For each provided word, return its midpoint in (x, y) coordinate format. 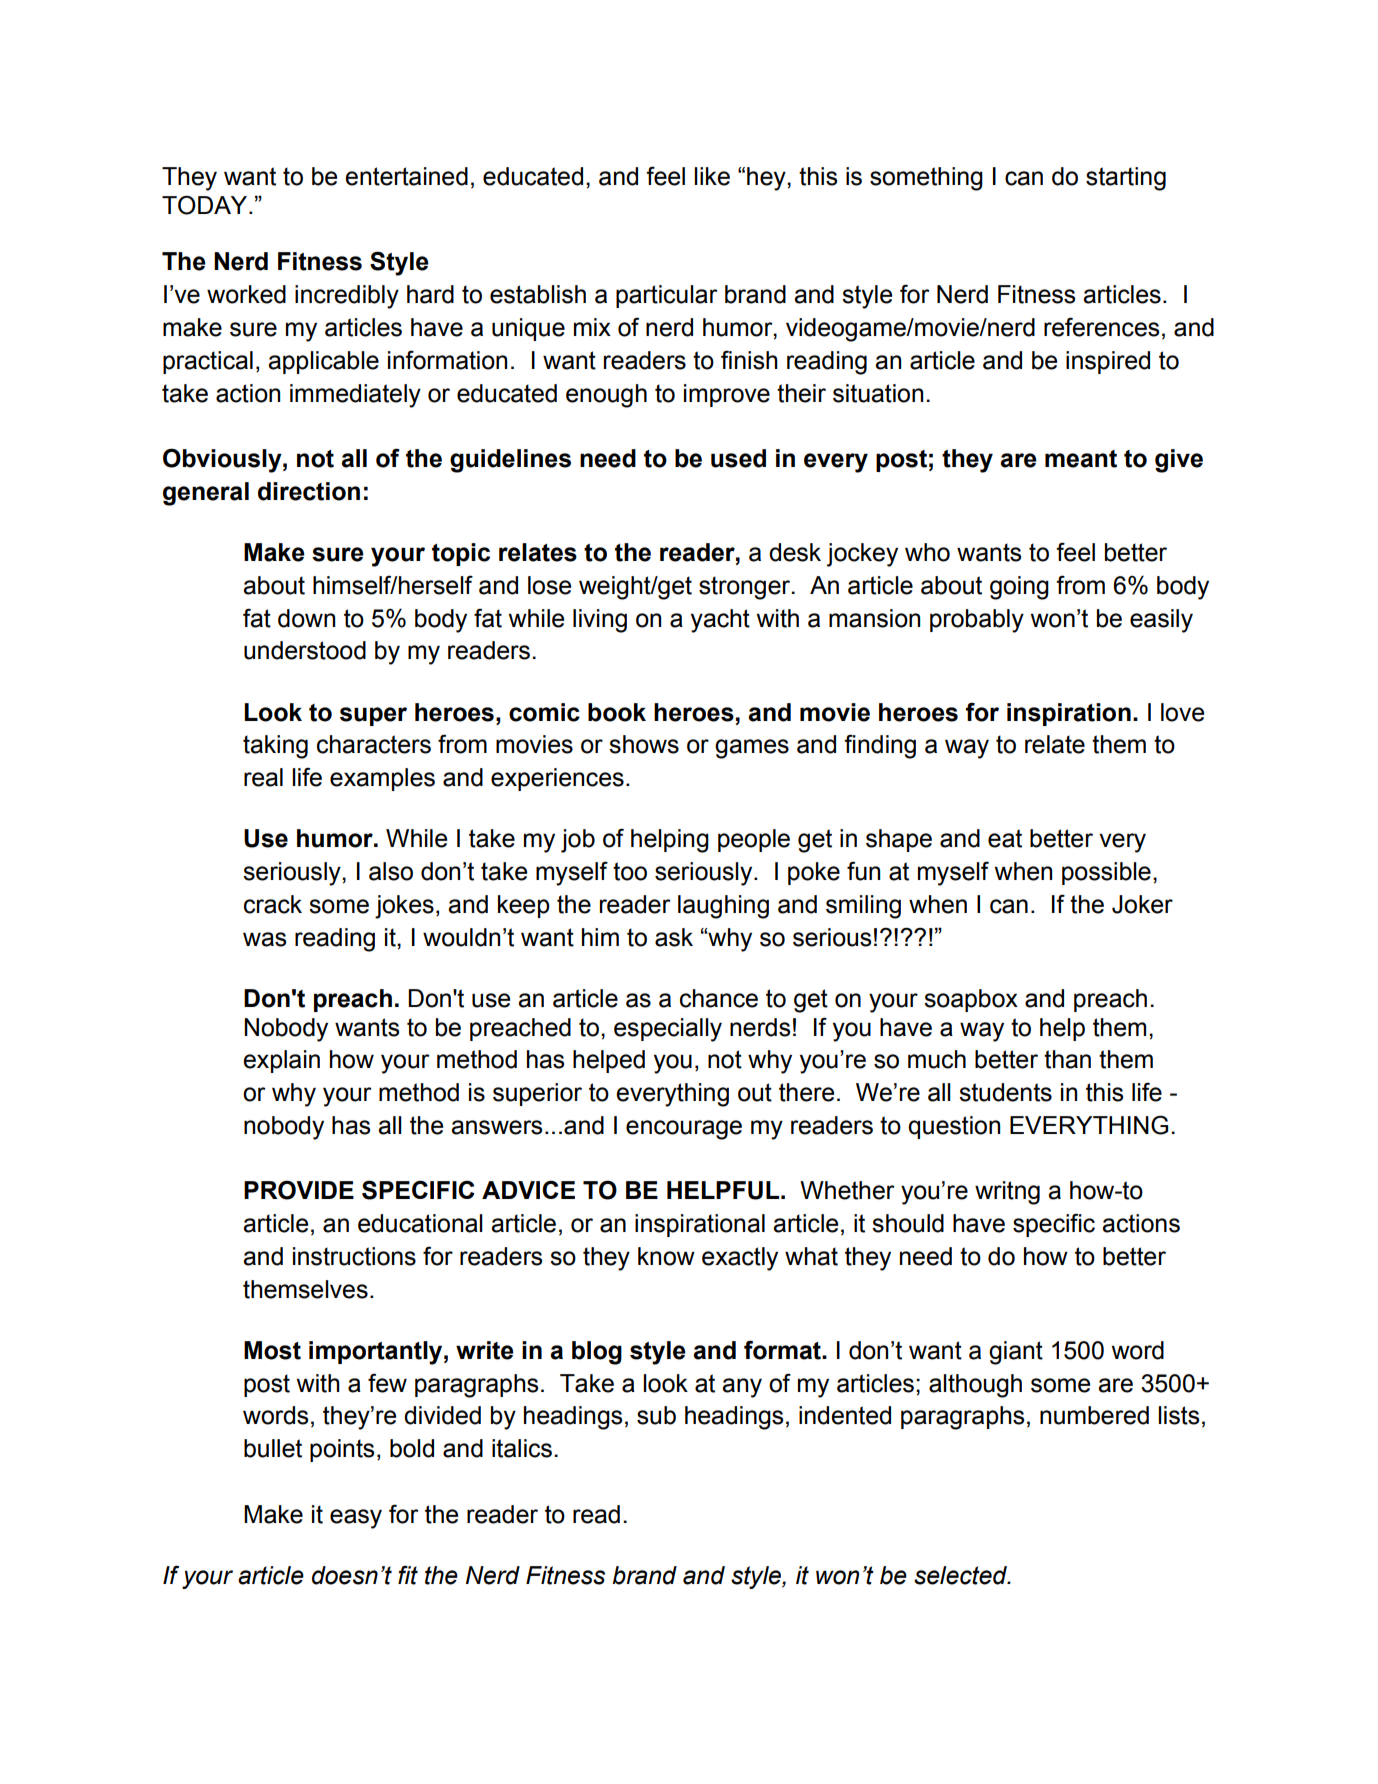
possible (1106, 873)
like (712, 176)
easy (356, 1519)
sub (656, 1415)
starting (1126, 179)
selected (962, 1575)
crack (273, 904)
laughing (723, 907)
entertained (406, 176)
